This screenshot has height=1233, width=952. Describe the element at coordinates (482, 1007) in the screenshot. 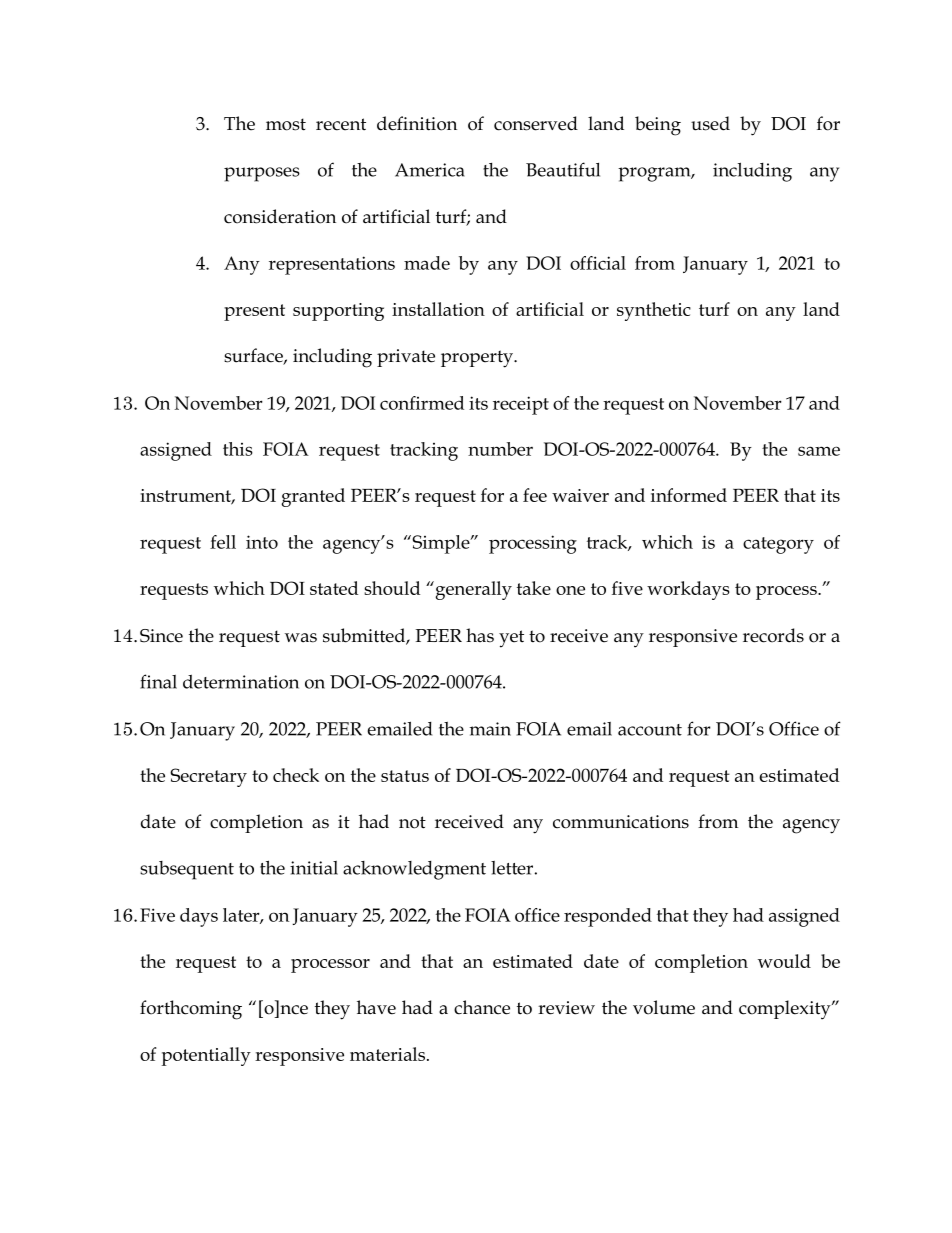

I see `chance` at that location.
